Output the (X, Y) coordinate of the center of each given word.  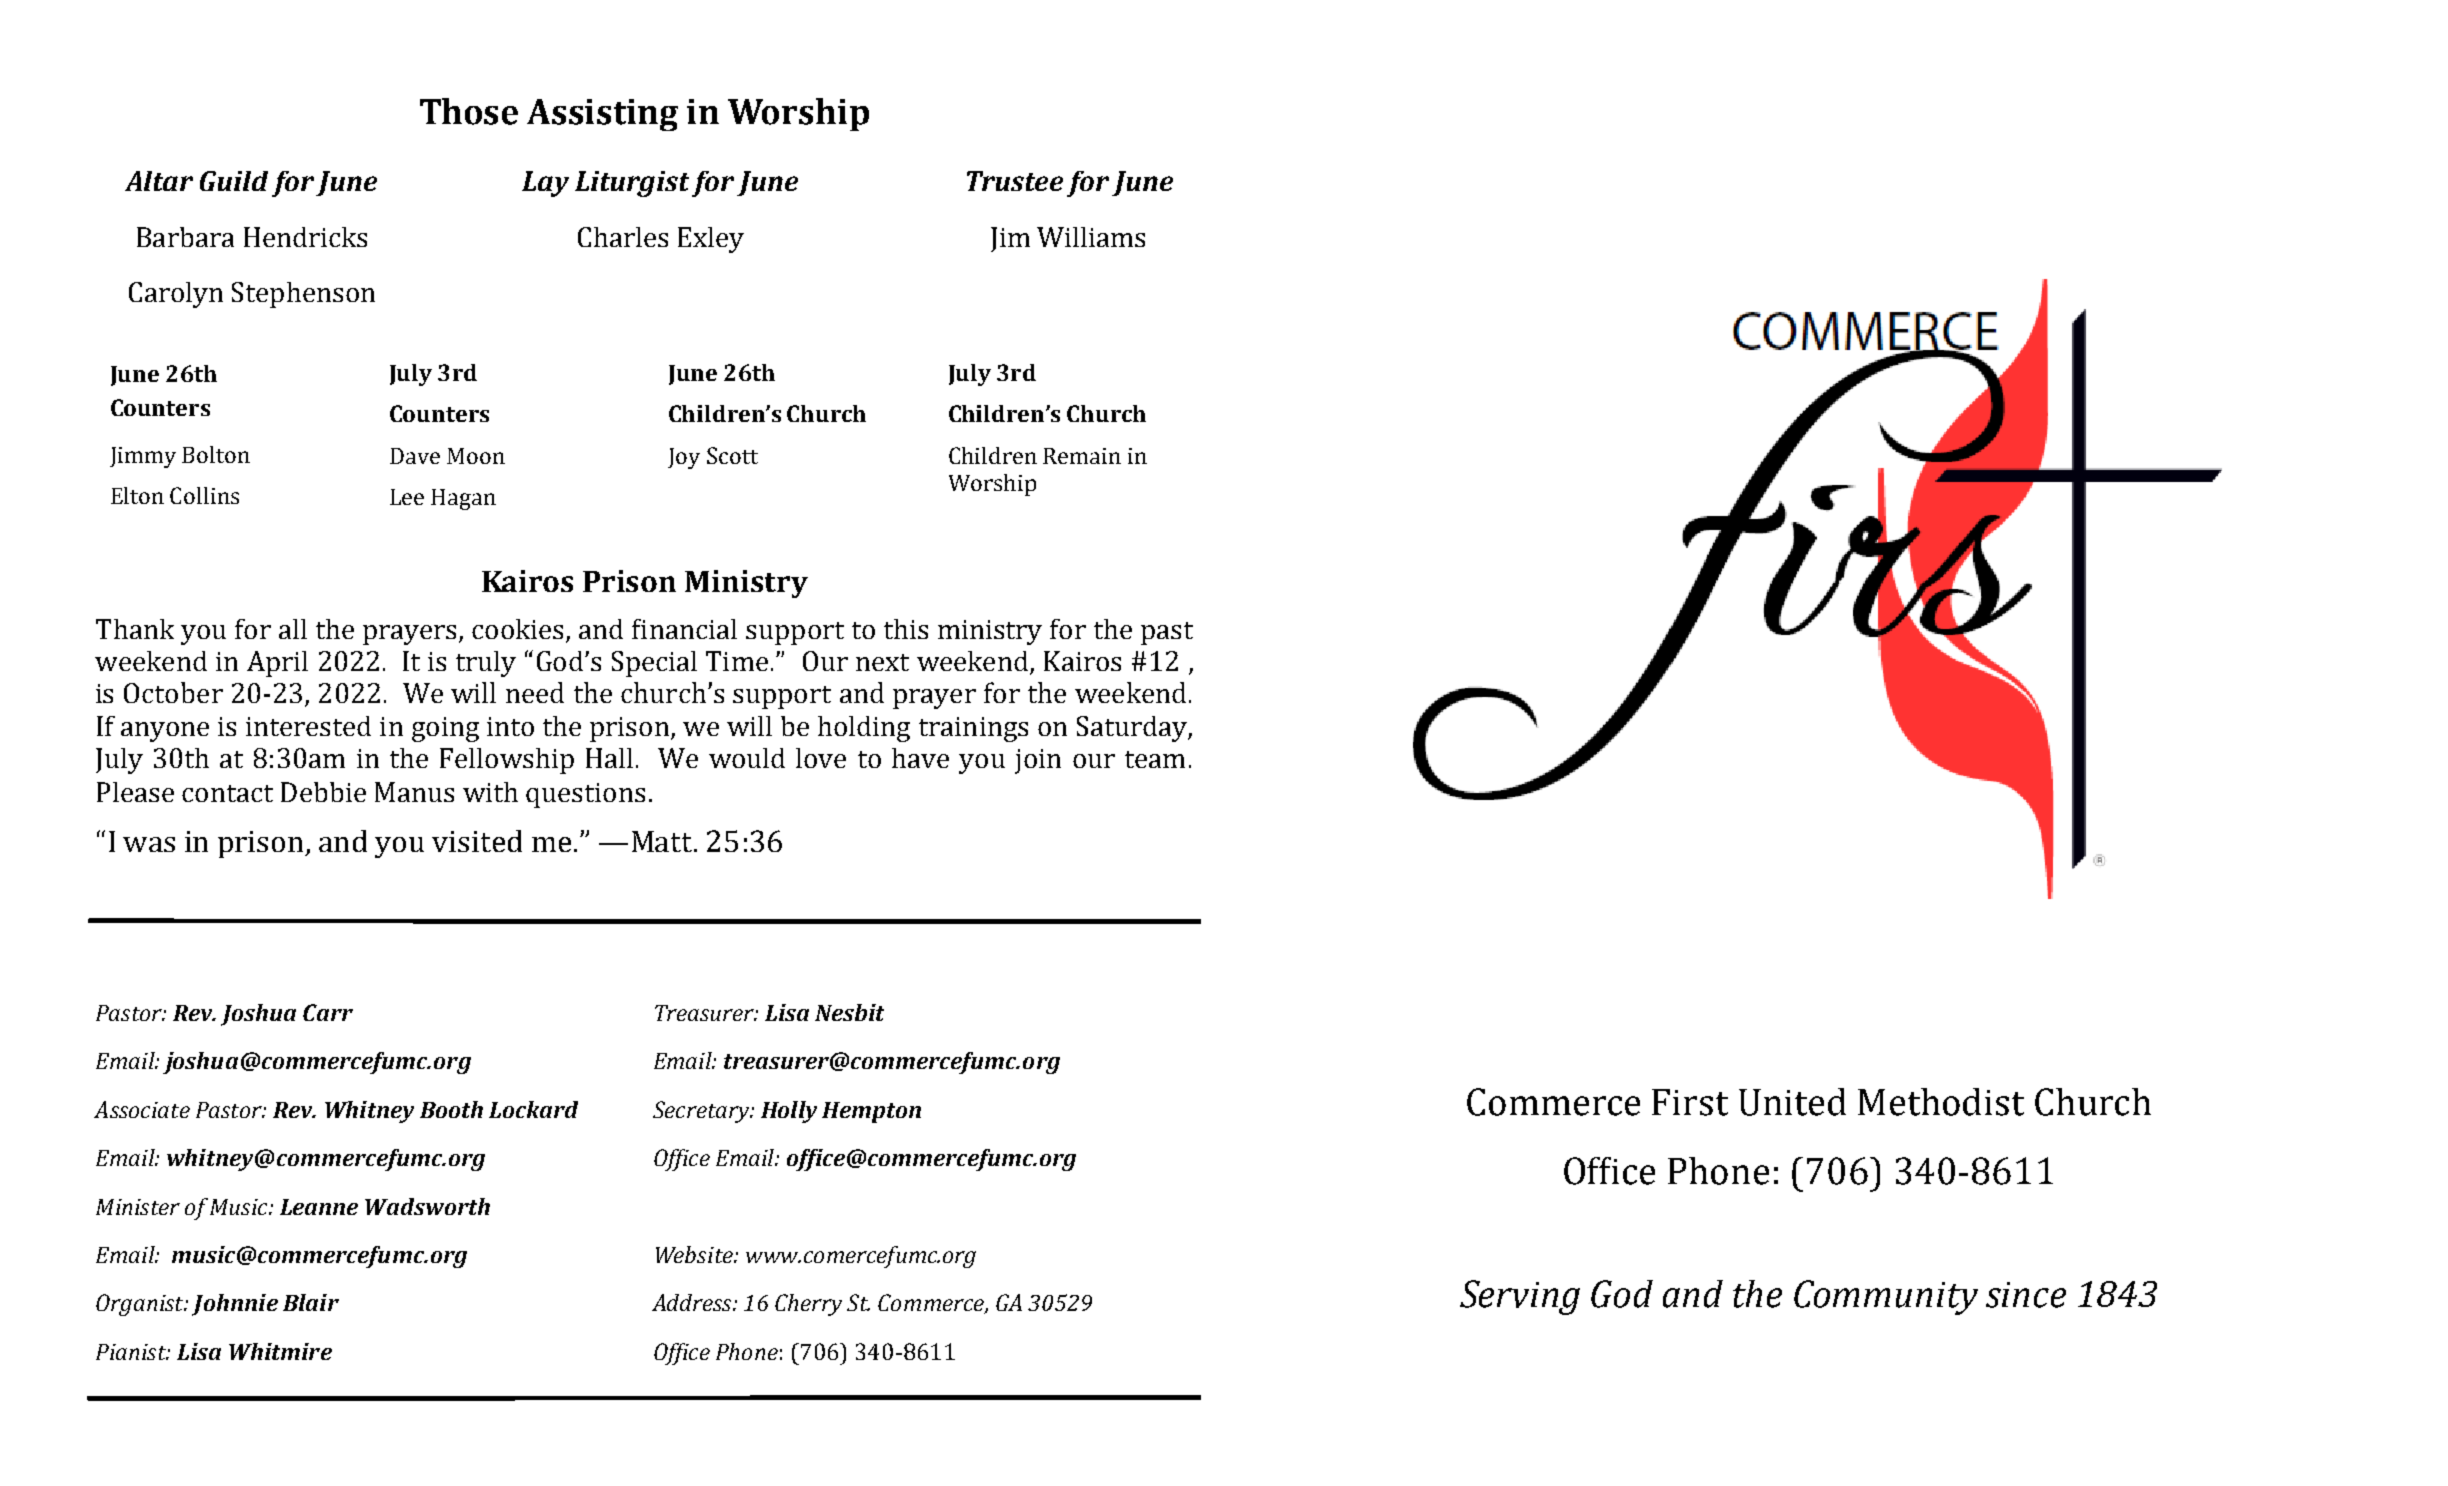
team (1155, 759)
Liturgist (632, 184)
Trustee (1015, 181)
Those (469, 111)
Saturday (1133, 729)
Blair (311, 1302)
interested (308, 726)
